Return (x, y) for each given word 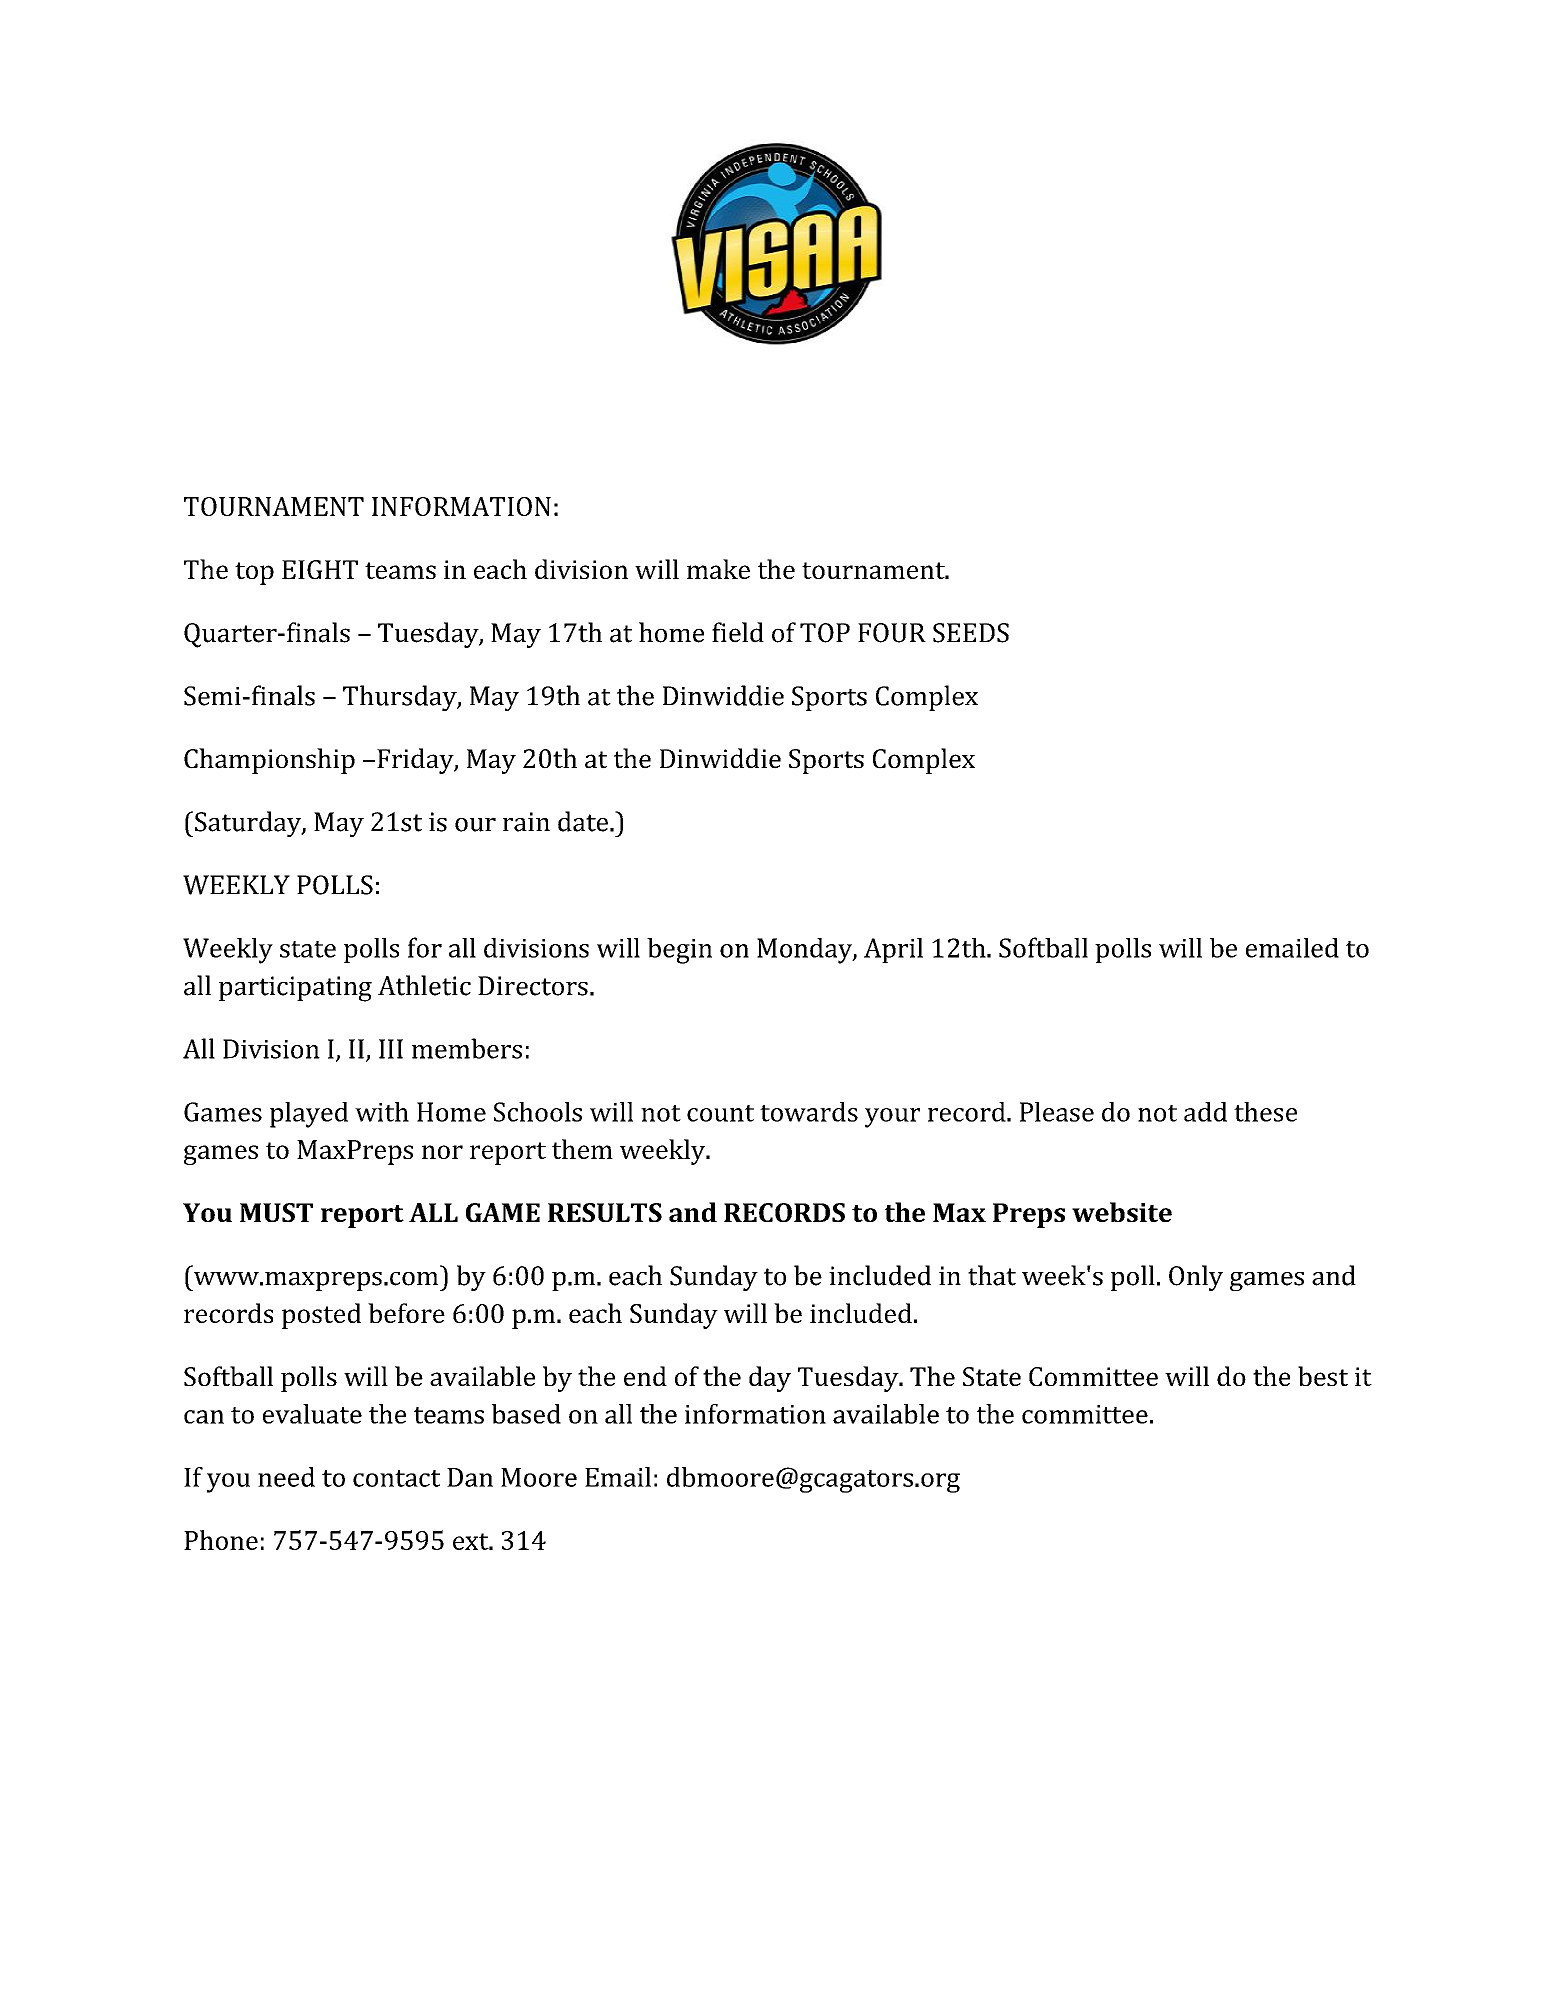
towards (809, 1112)
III (391, 1049)
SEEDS (971, 633)
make (718, 569)
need (286, 1477)
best (1323, 1376)
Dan (470, 1477)
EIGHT (320, 569)
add (1205, 1112)
